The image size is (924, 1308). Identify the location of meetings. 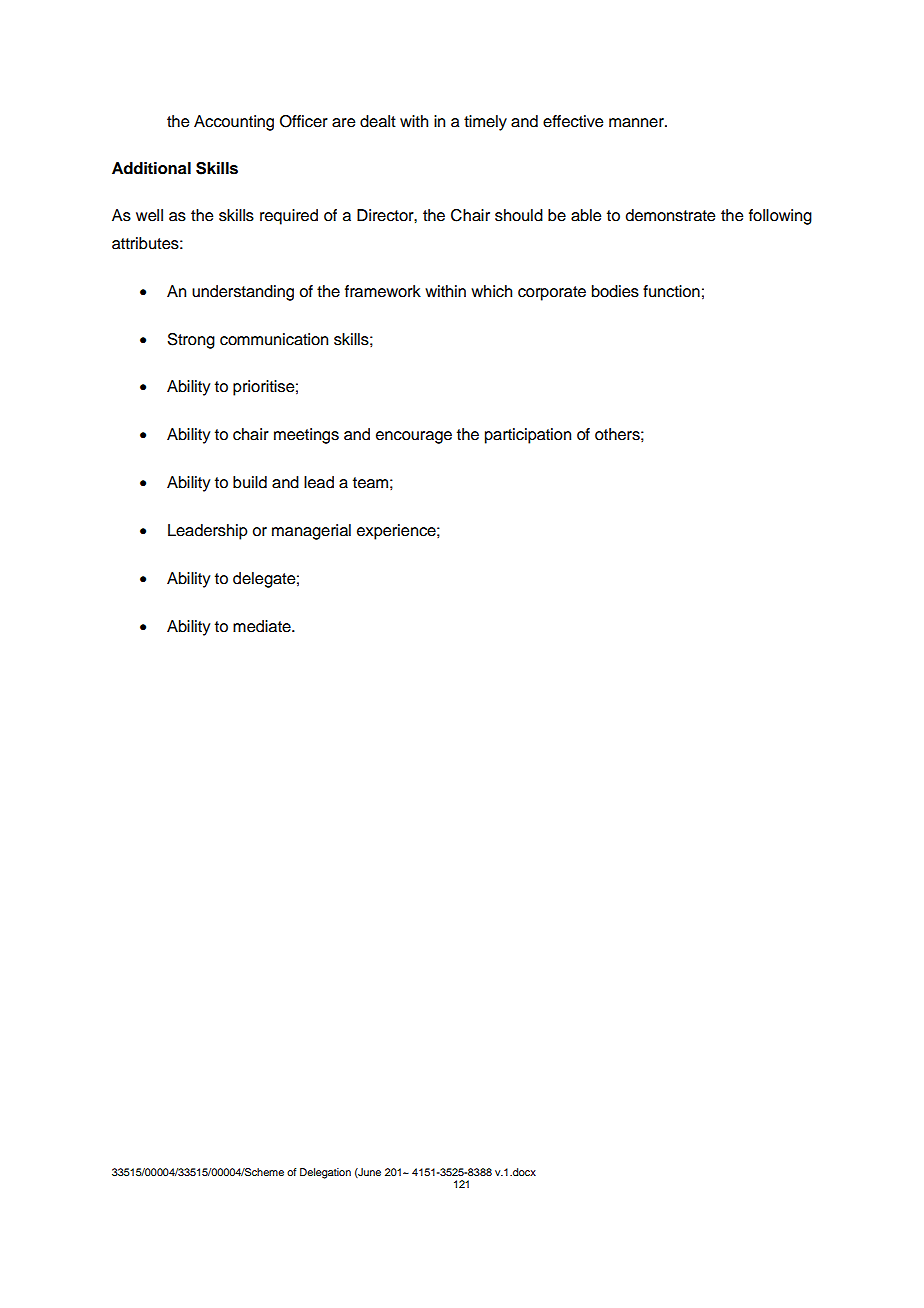
(306, 436).
